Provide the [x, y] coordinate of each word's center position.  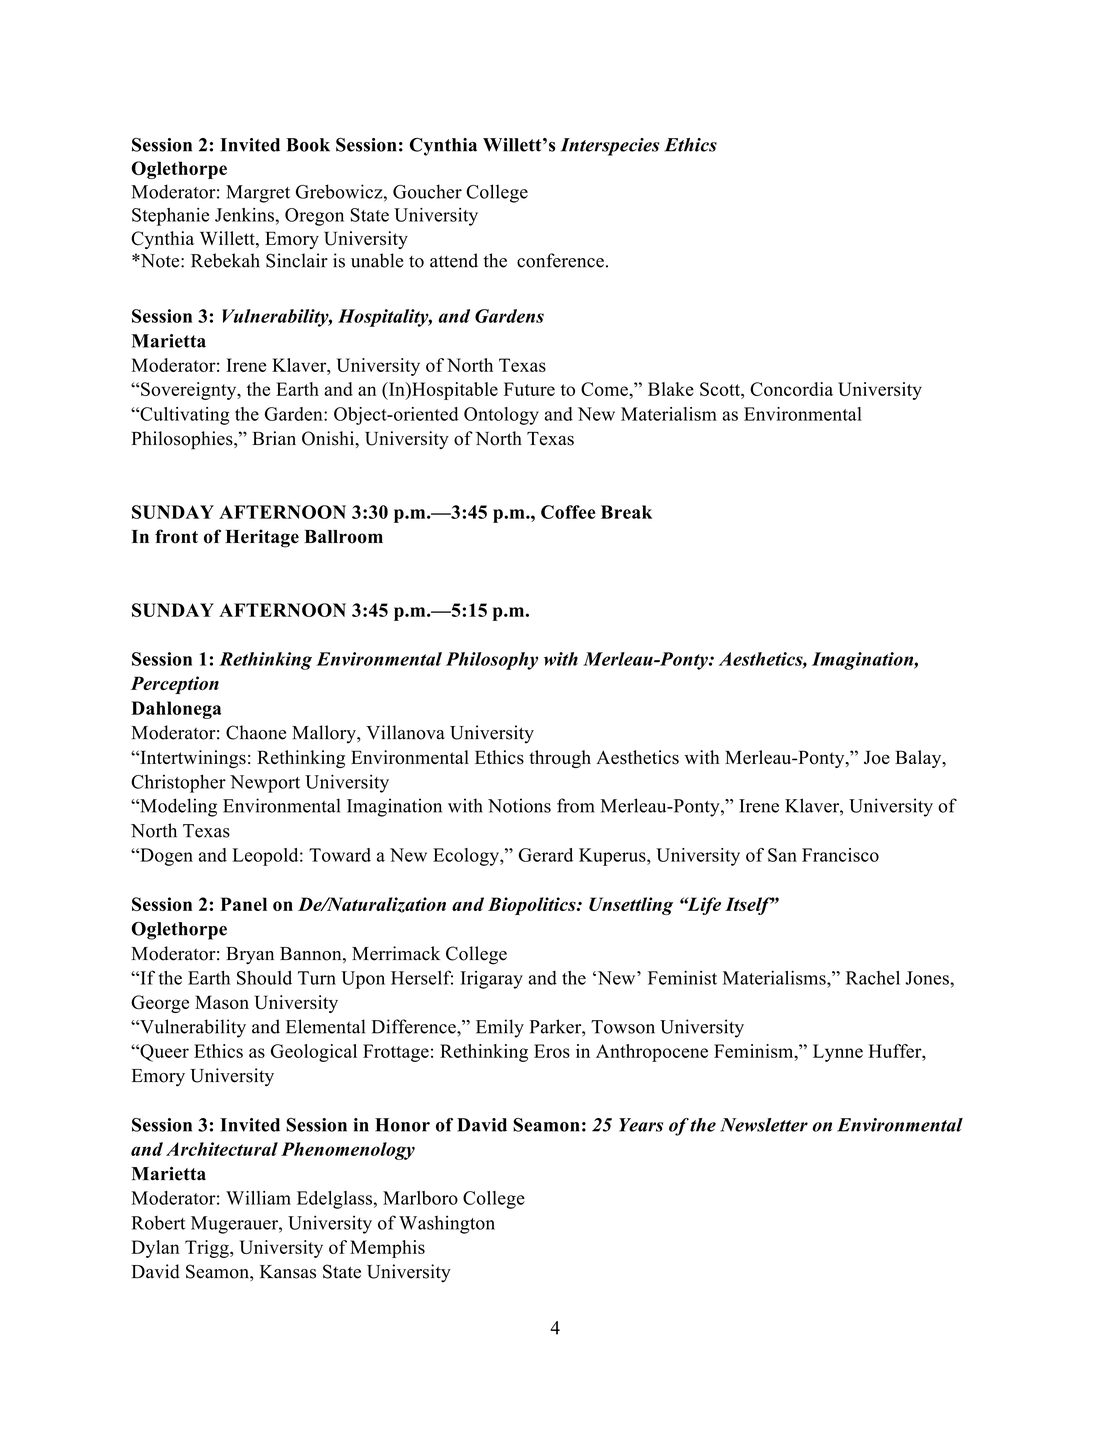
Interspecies [610, 147]
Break [626, 512]
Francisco [840, 855]
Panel [243, 904]
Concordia [791, 389]
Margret [258, 194]
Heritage [262, 538]
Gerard [545, 855]
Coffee [568, 512]
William [258, 1198]
